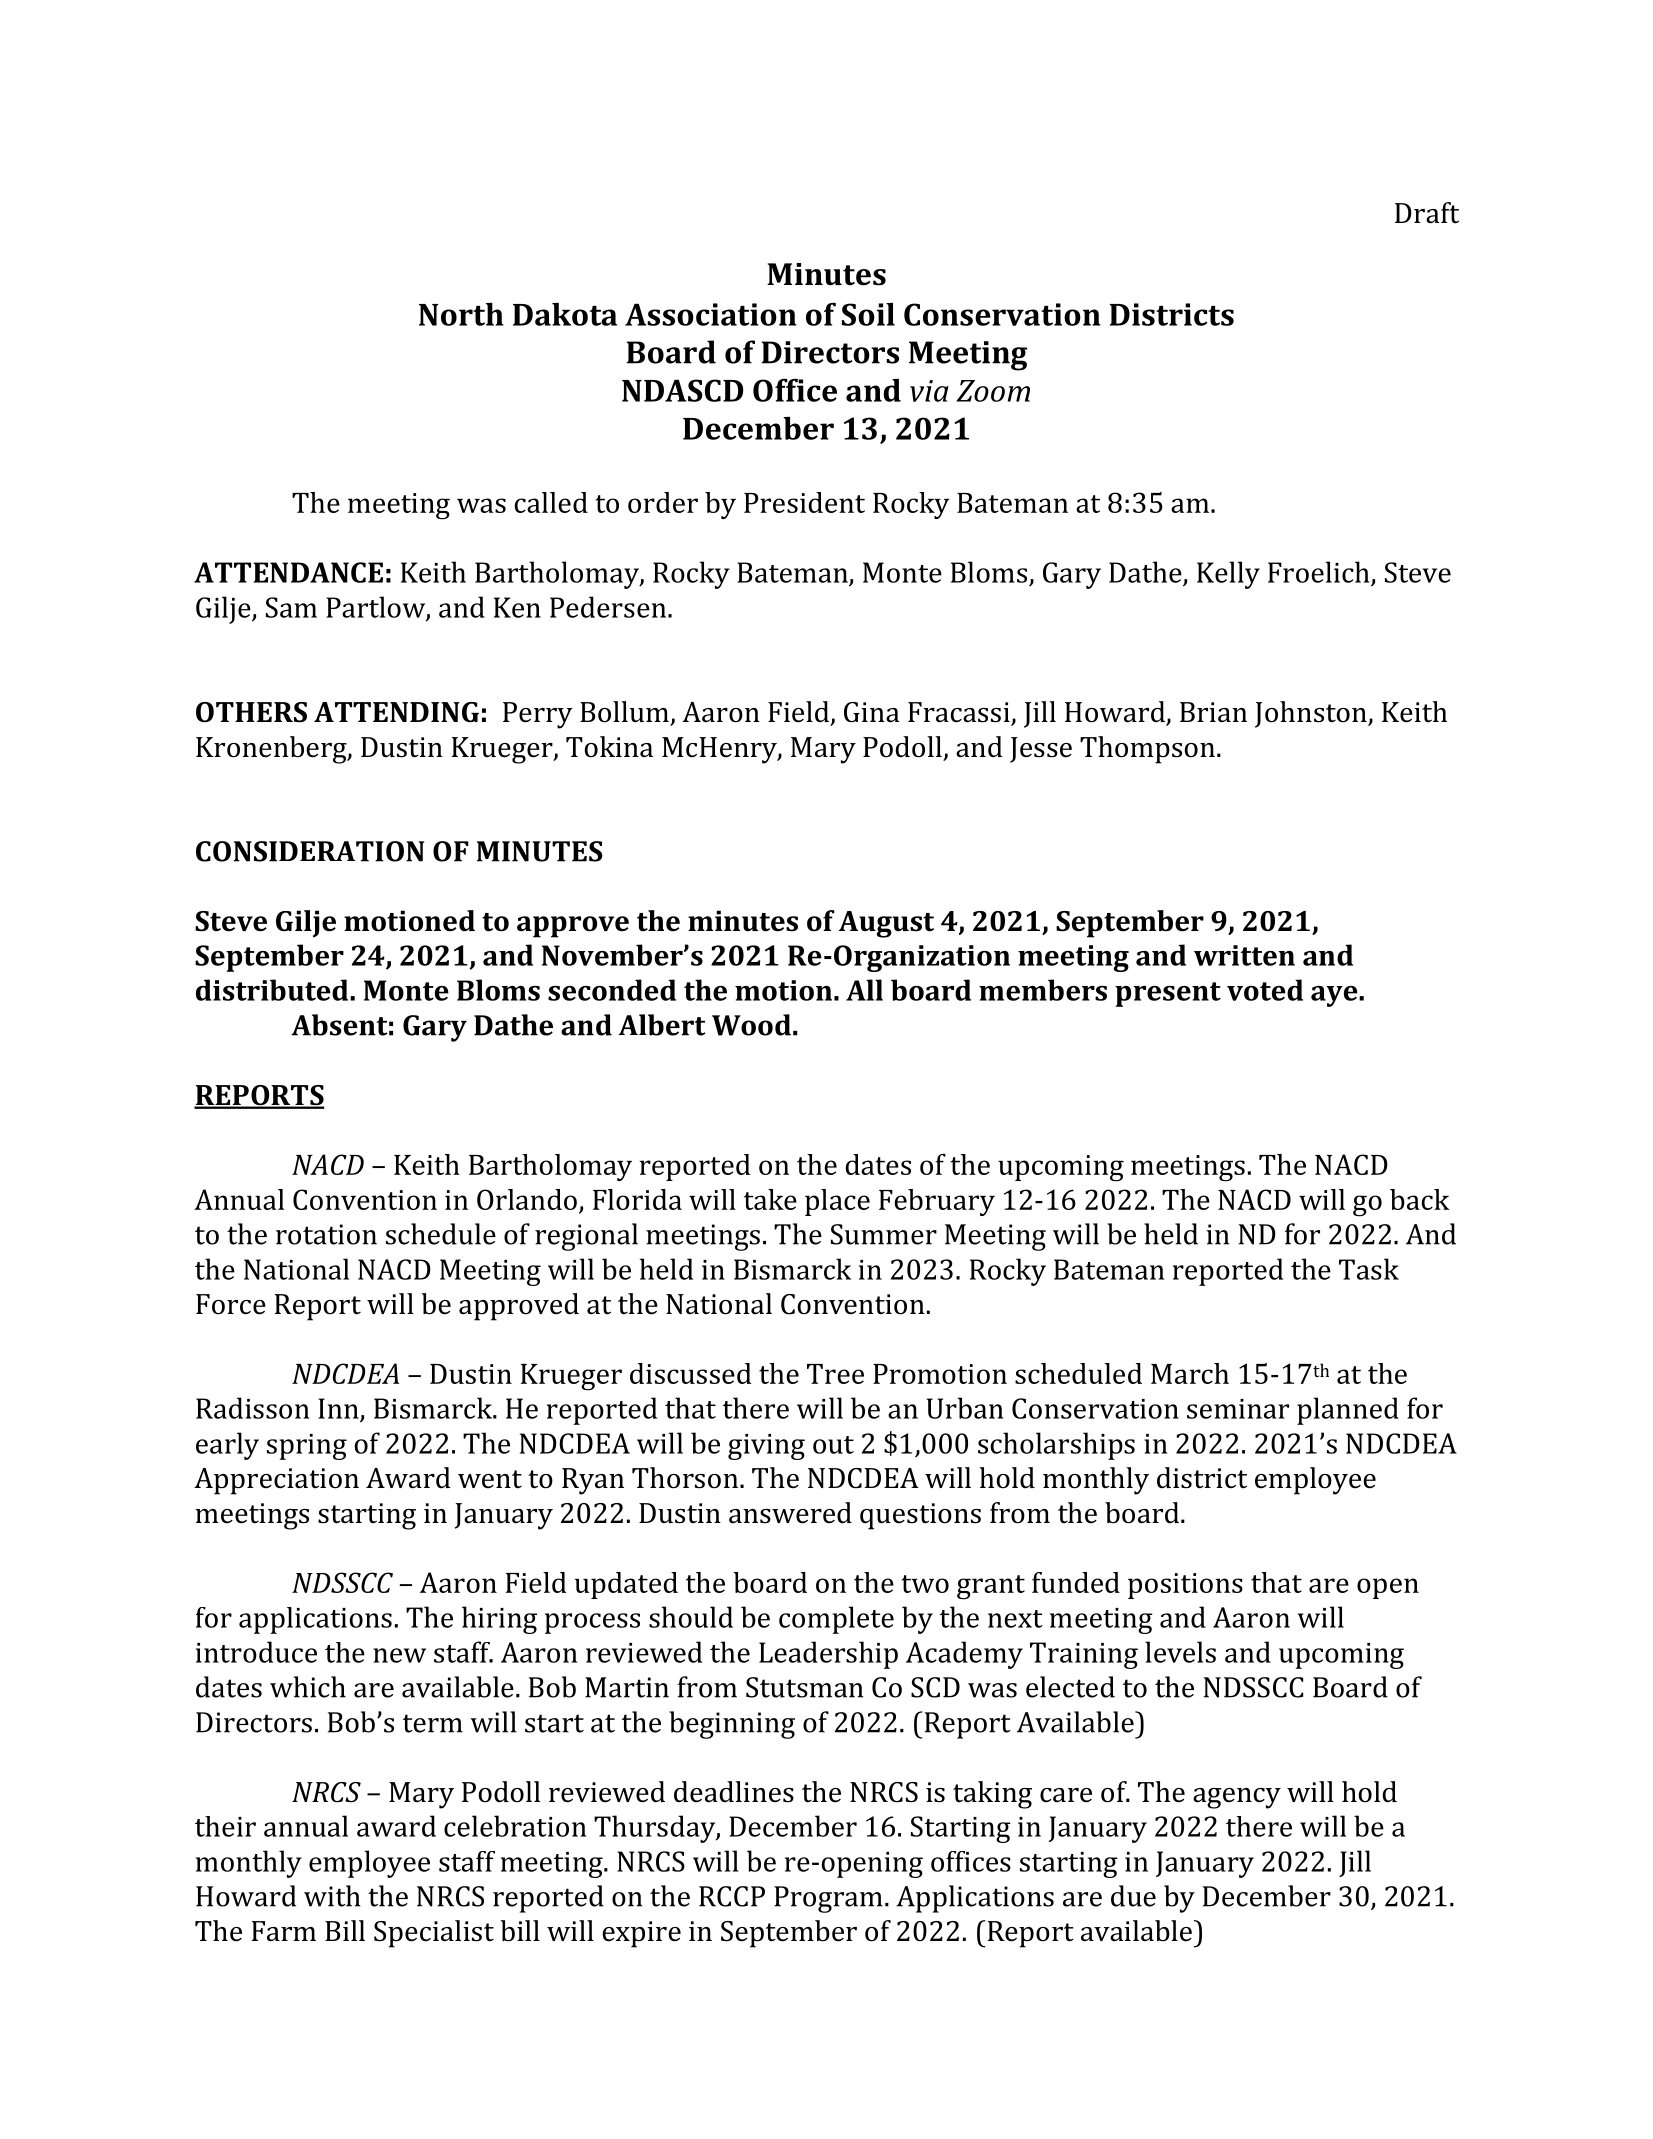  Describe the element at coordinates (1265, 990) in the screenshot. I see `voted` at that location.
